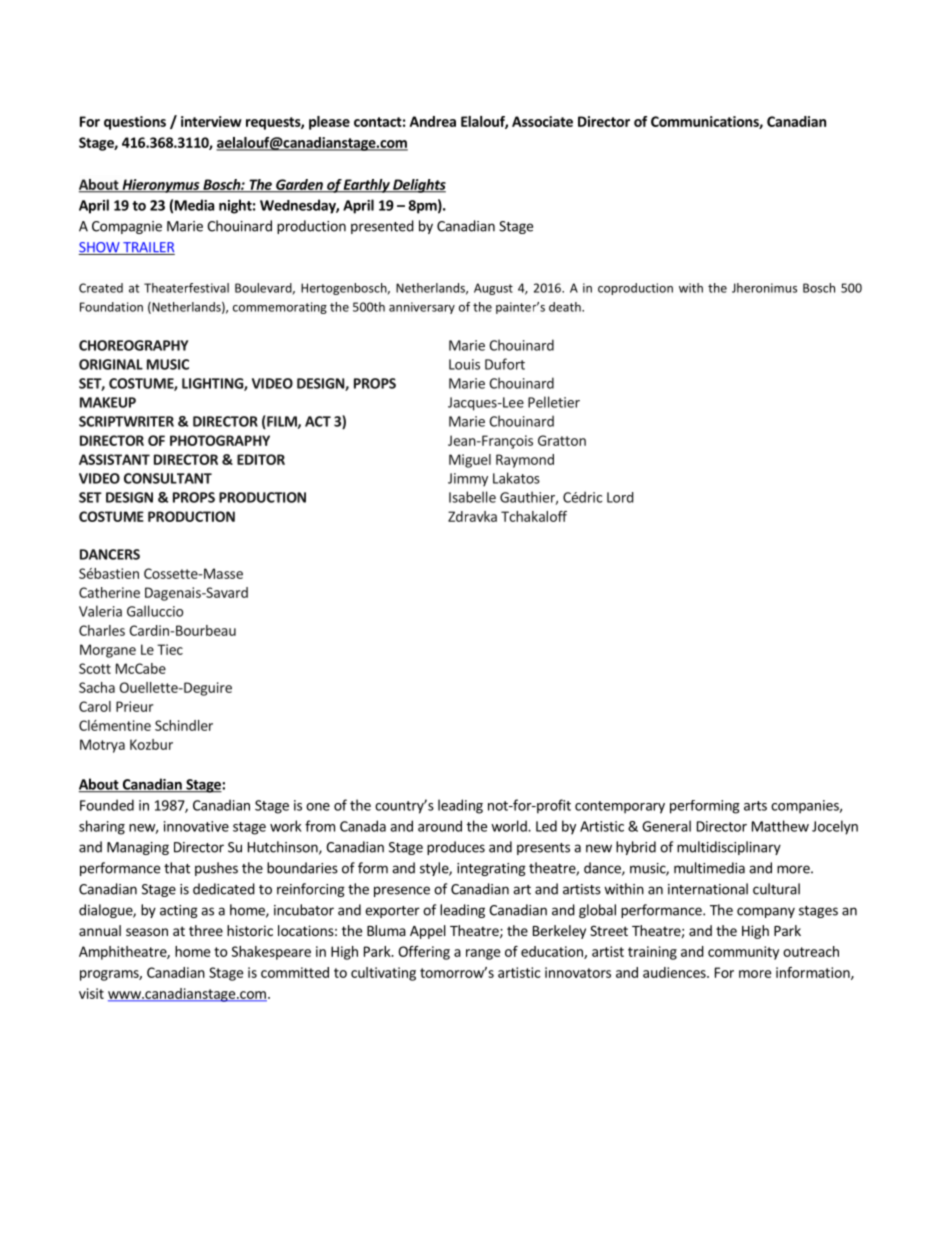 This screenshot has height=1233, width=952. Describe the element at coordinates (542, 121) in the screenshot. I see `Associate` at that location.
